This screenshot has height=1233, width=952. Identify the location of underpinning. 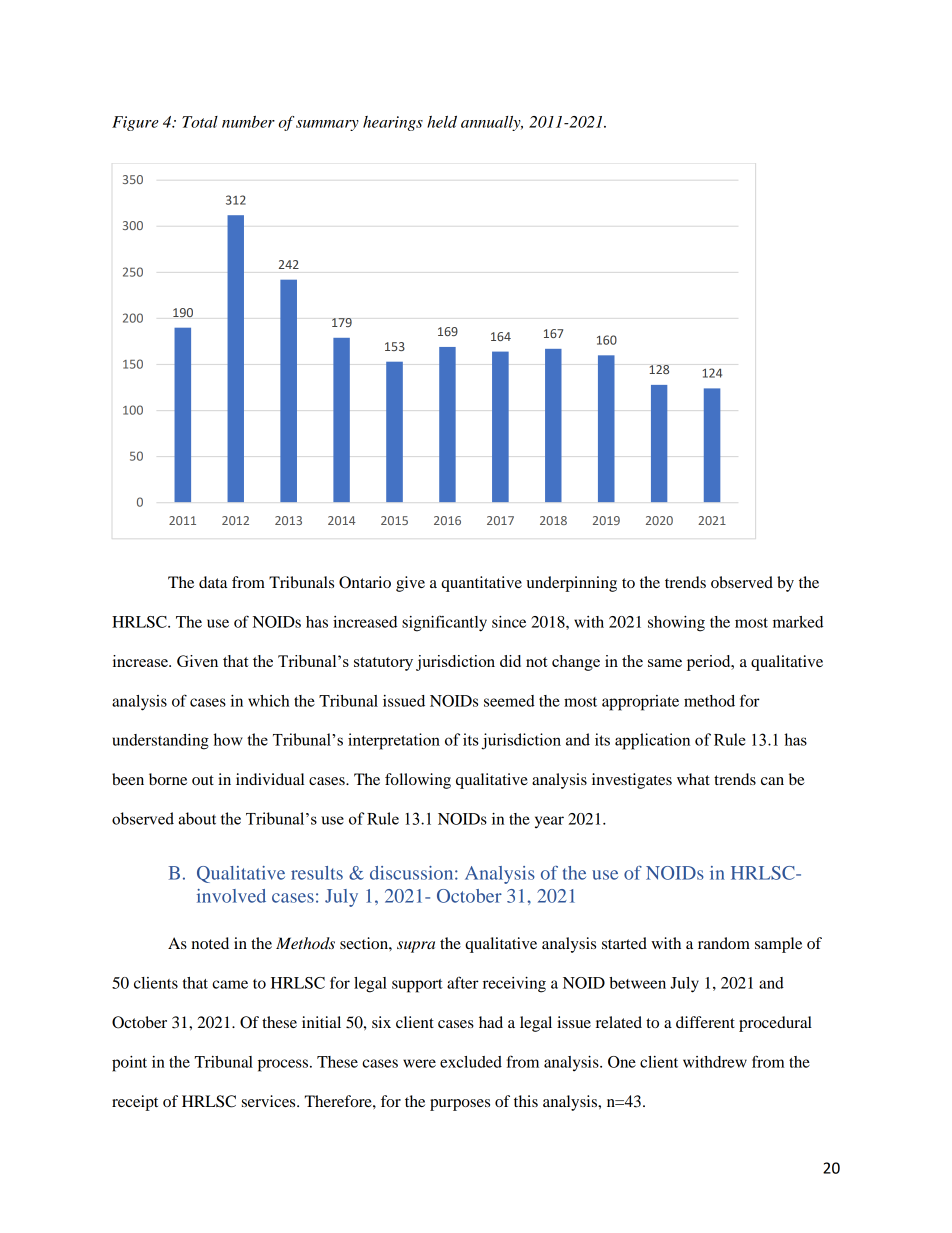
(572, 584).
